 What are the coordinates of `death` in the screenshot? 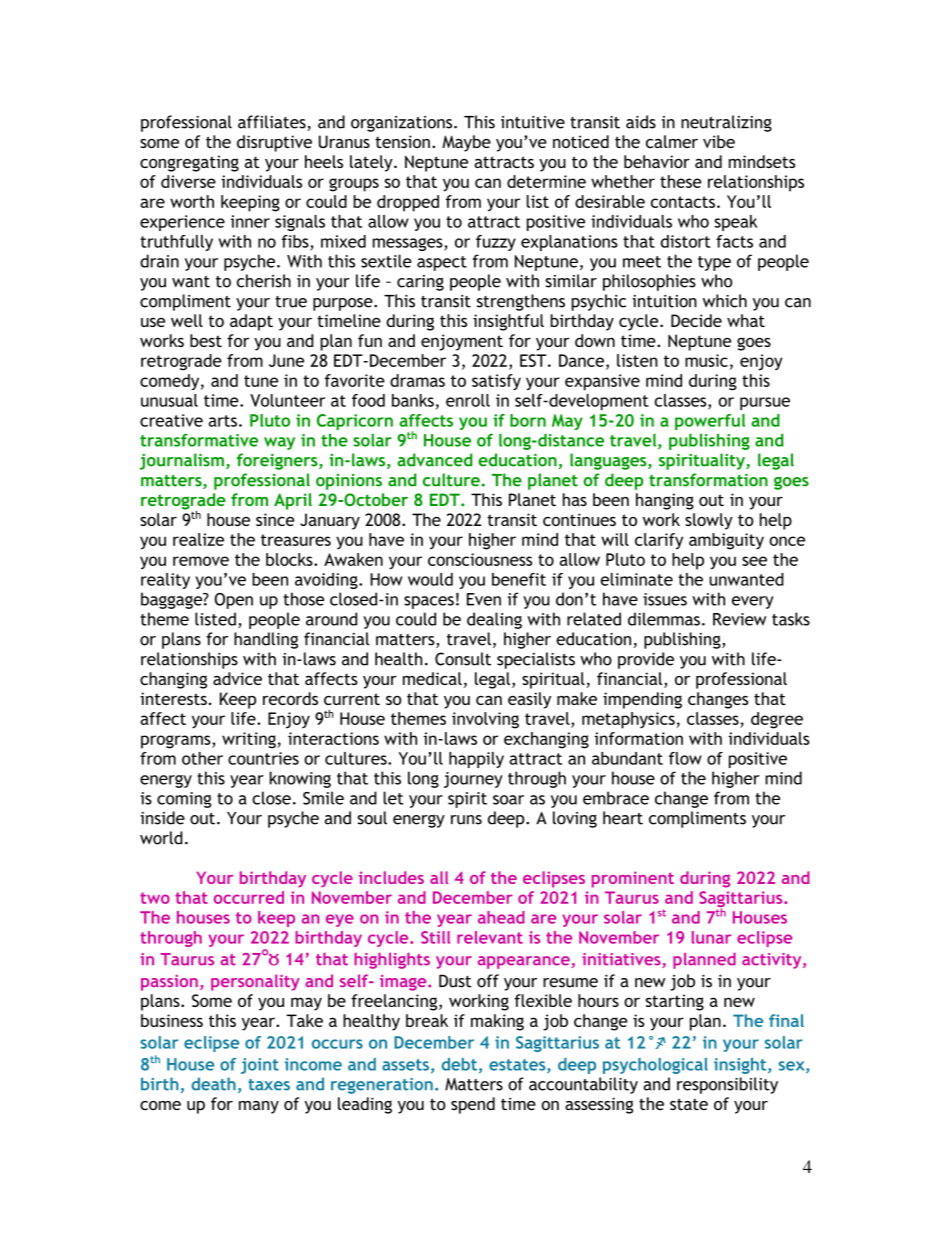 It's located at (213, 1084).
